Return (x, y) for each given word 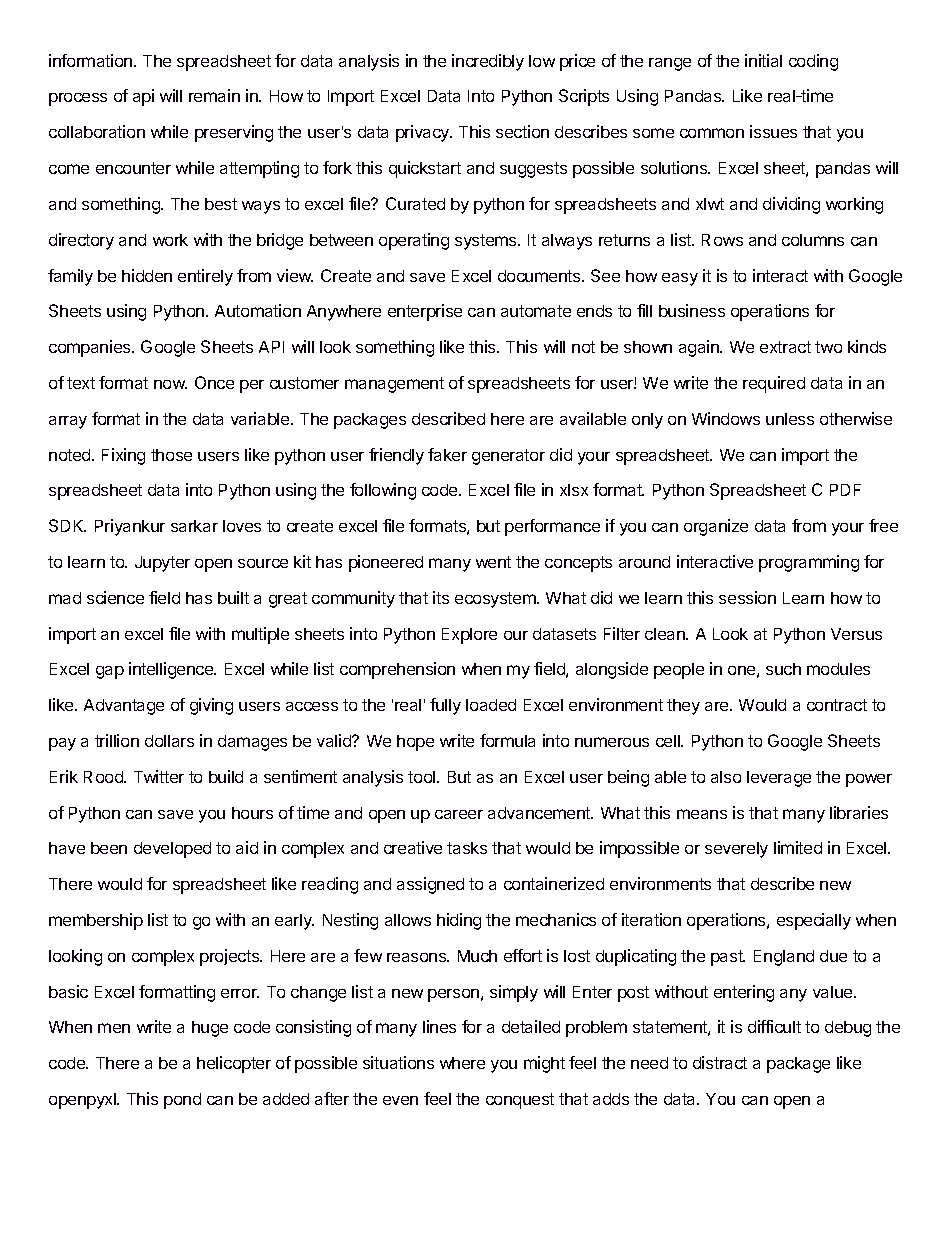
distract (720, 1062)
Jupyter (162, 564)
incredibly (488, 62)
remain (214, 95)
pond (182, 1101)
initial (763, 60)
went (493, 562)
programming (809, 563)
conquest (520, 1101)
